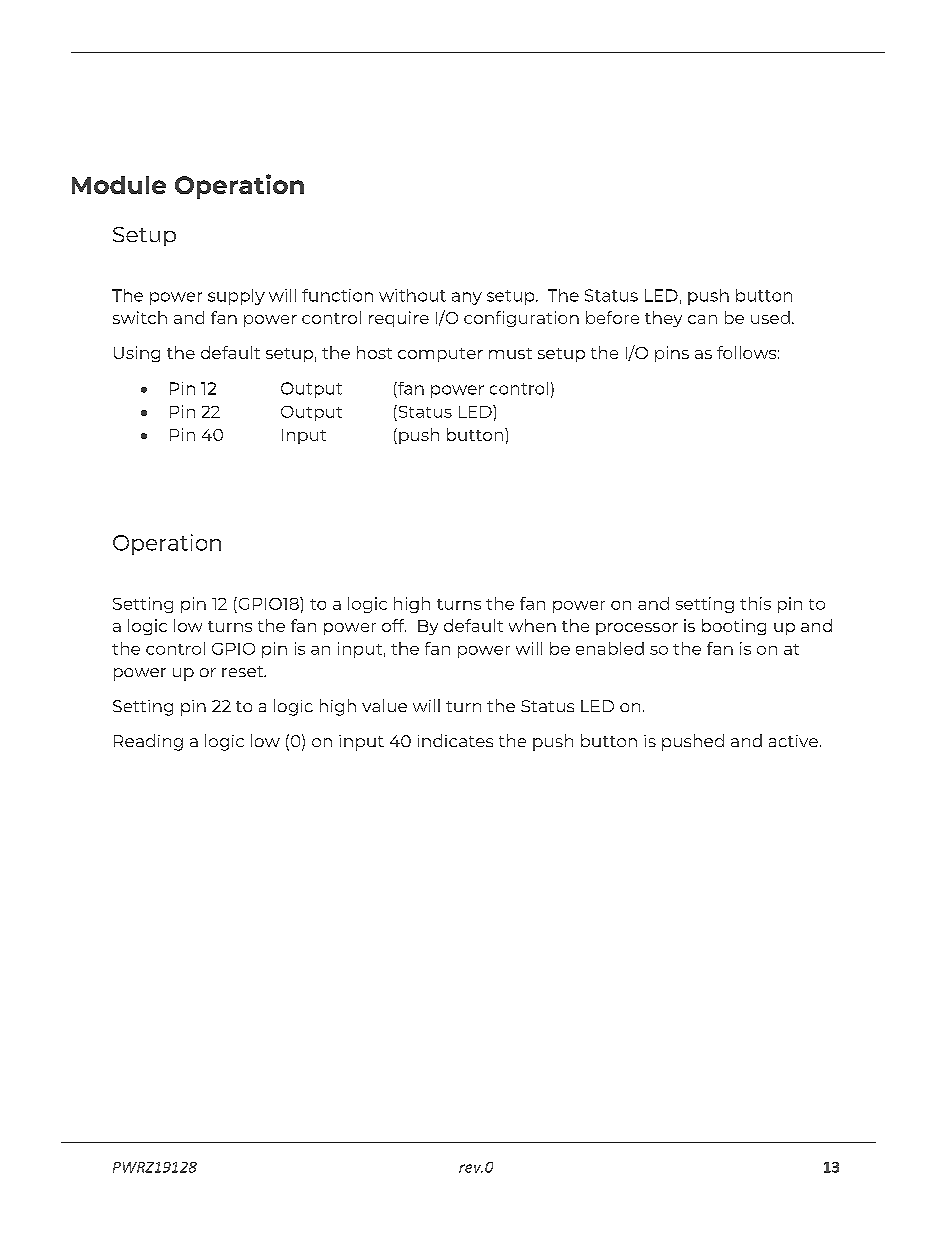  I want to click on Using, so click(137, 354).
